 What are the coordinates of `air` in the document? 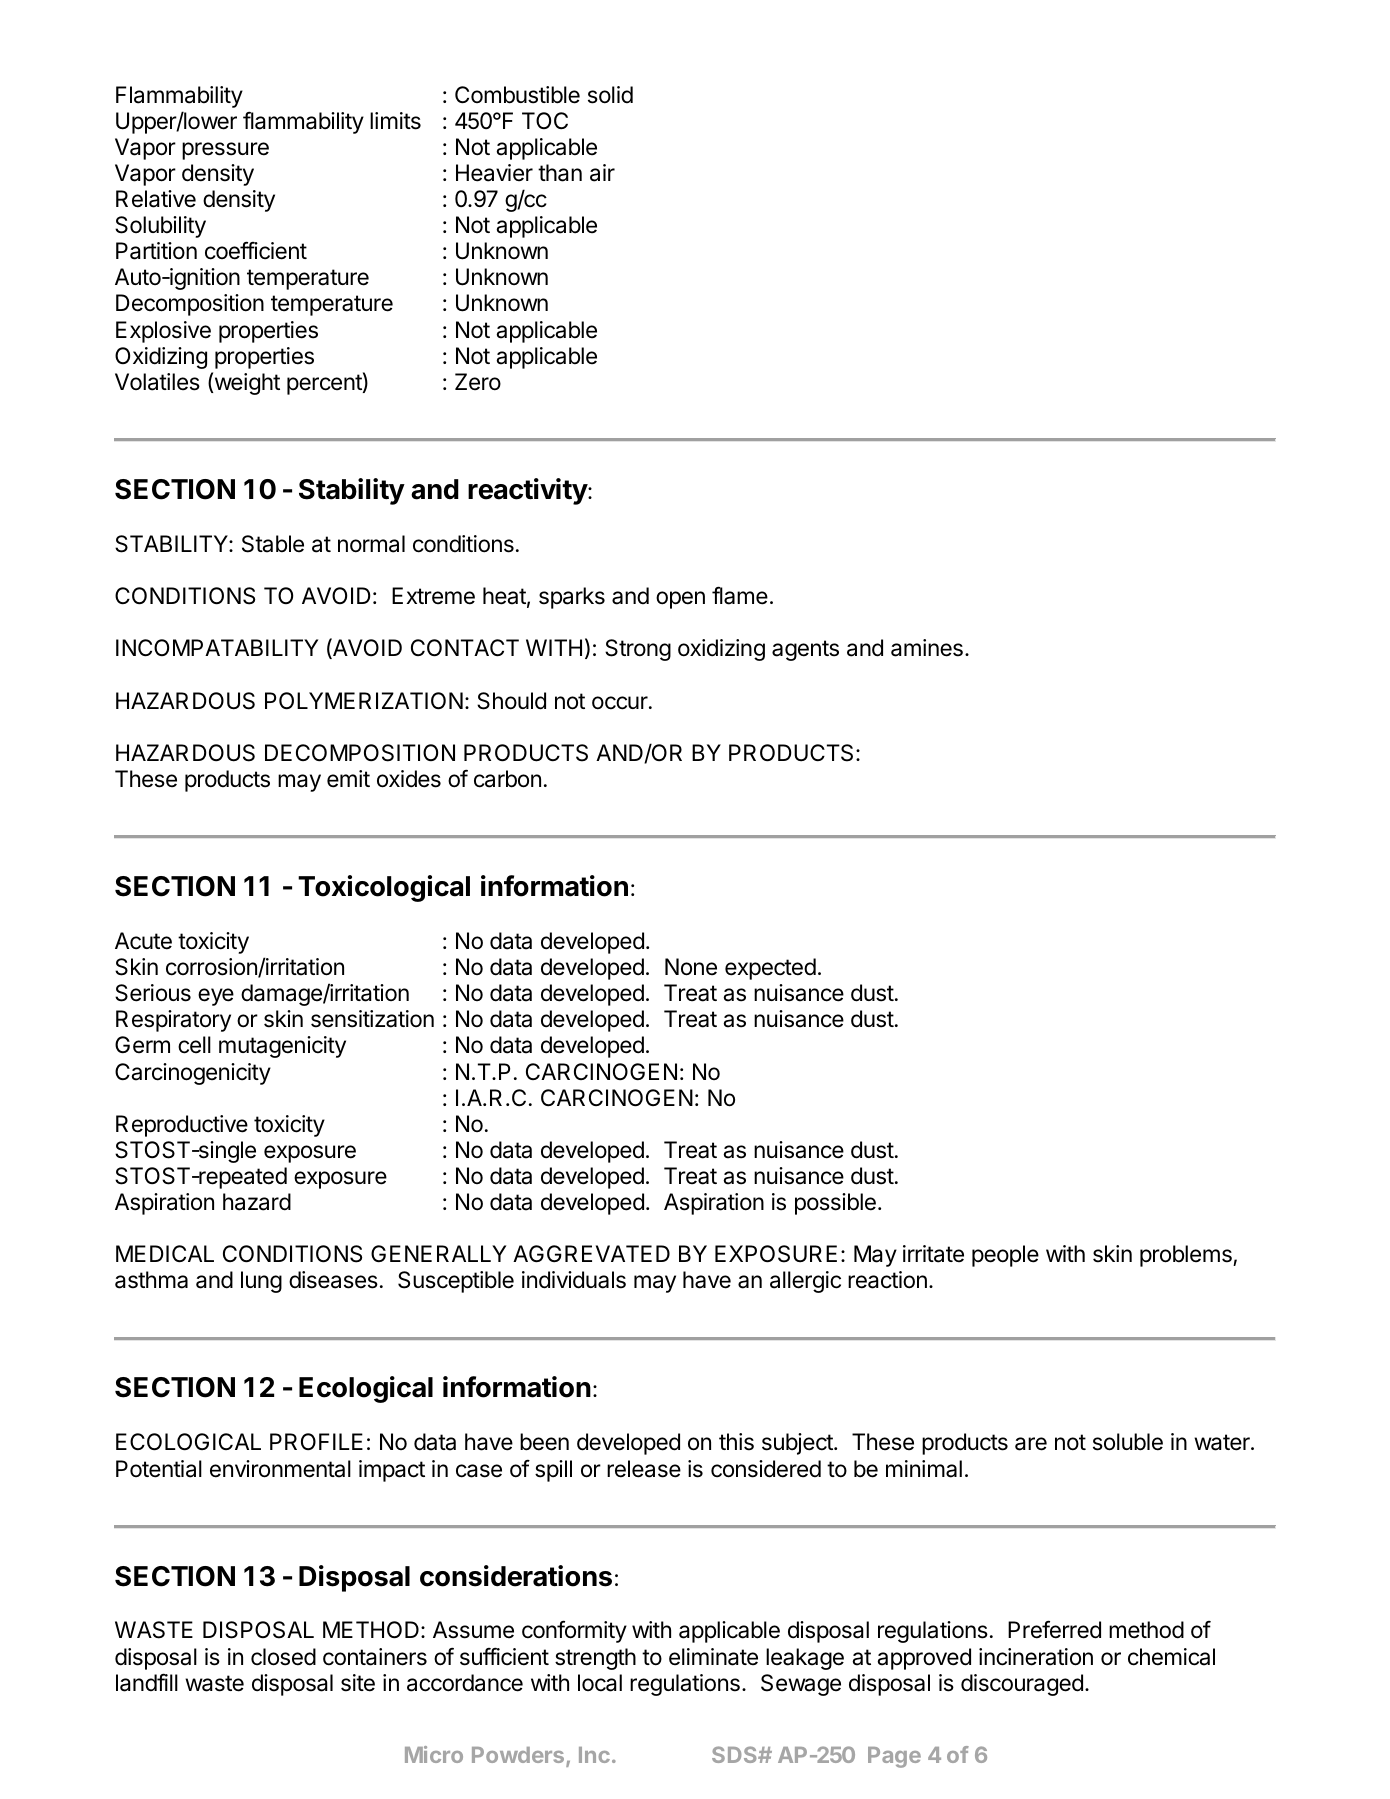 It's located at (602, 173).
